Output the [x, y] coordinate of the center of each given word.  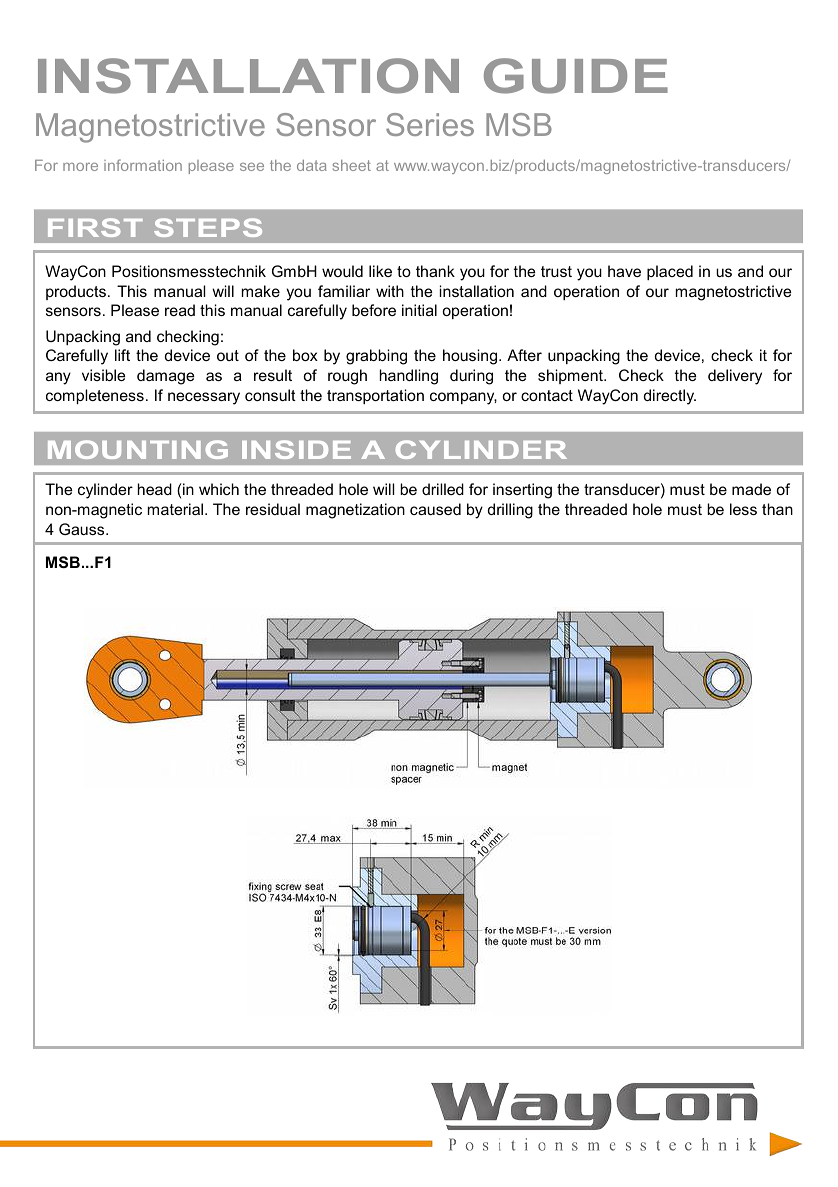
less [743, 509]
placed [670, 272]
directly [670, 397]
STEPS [208, 227]
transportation [375, 396]
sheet [352, 165]
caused [435, 509]
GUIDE [576, 76]
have [624, 271]
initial [419, 310]
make [261, 291]
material [177, 509]
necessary [204, 398]
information [143, 165]
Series [430, 124]
